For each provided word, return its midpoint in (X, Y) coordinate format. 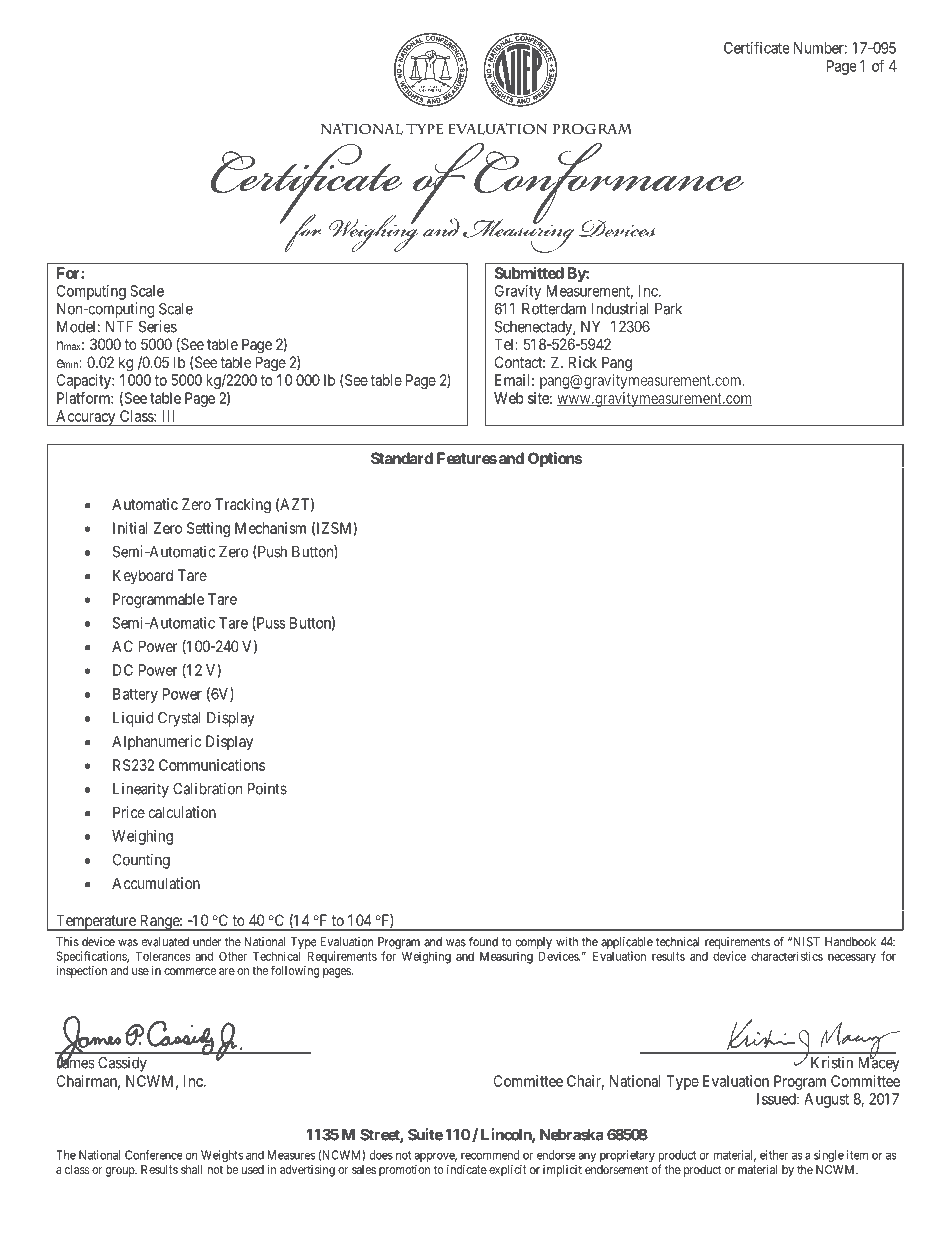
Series (158, 326)
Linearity (141, 790)
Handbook (850, 942)
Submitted (529, 273)
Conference (154, 1155)
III (168, 416)
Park (668, 309)
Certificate (757, 48)
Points (267, 788)
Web (509, 398)
